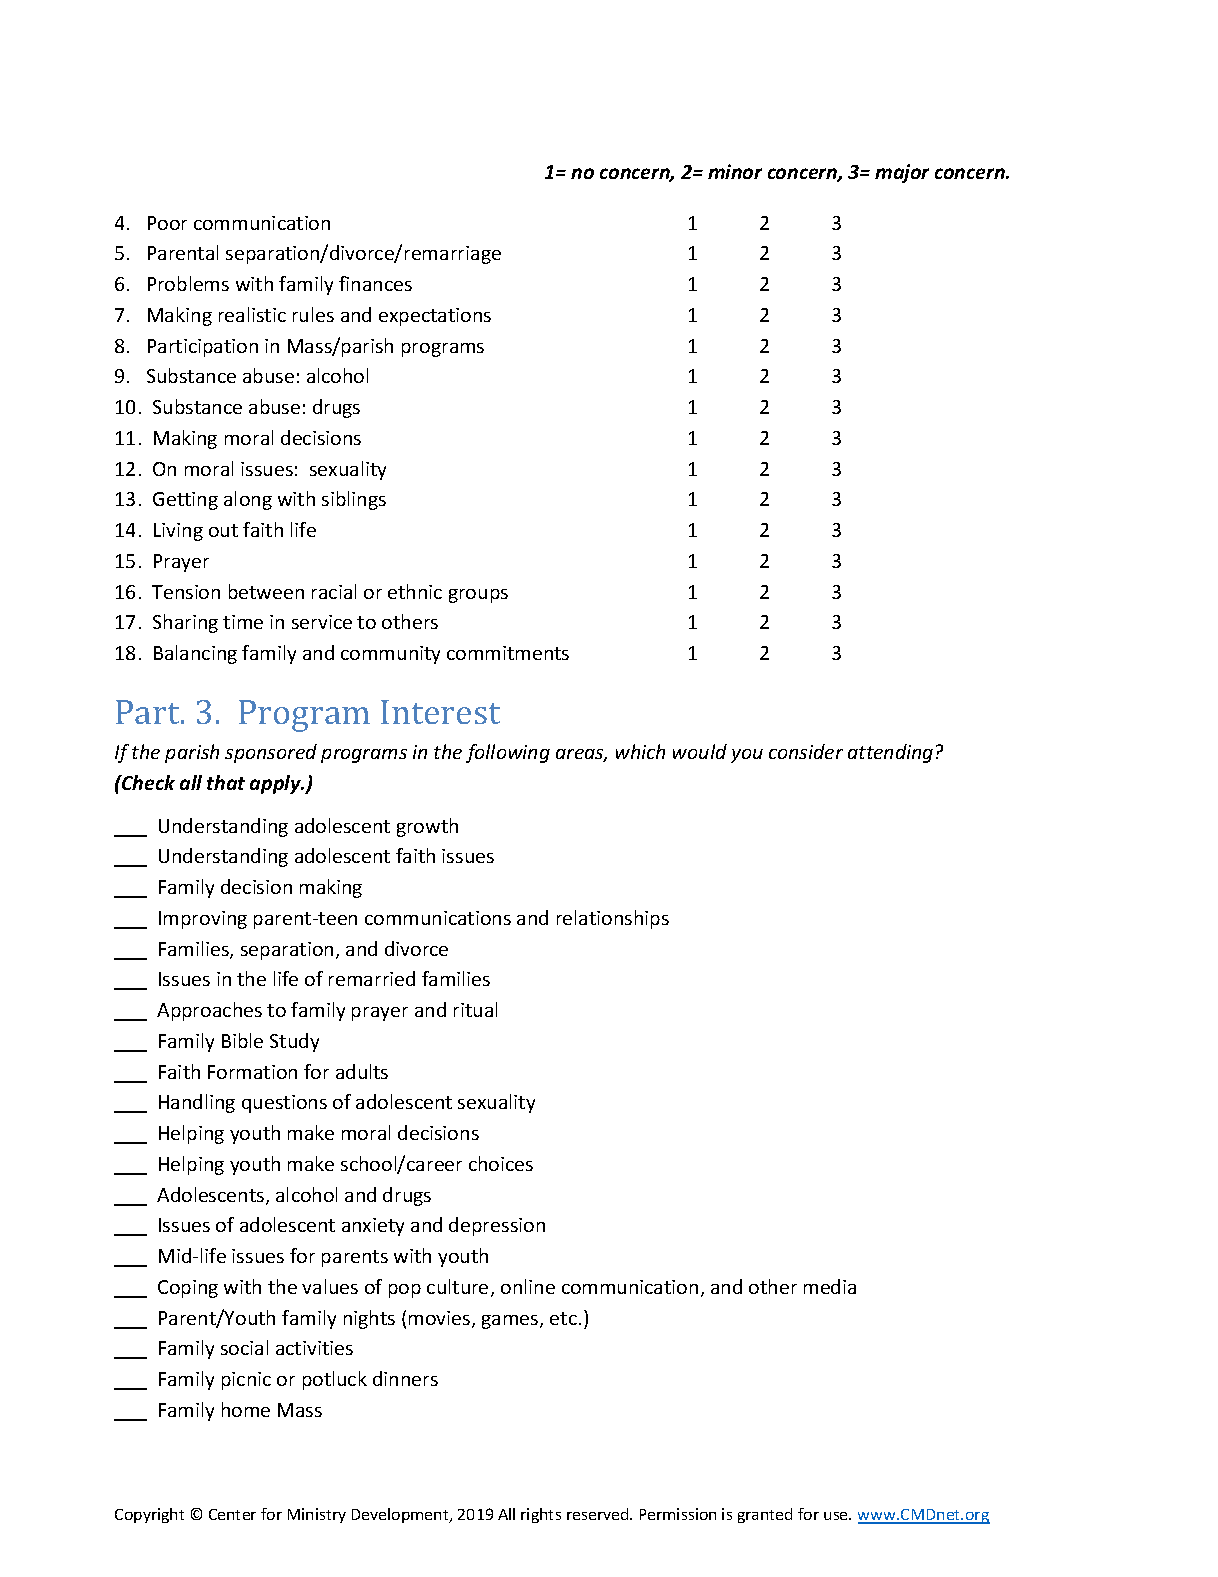 The width and height of the screenshot is (1218, 1577). I want to click on consider, so click(806, 751).
